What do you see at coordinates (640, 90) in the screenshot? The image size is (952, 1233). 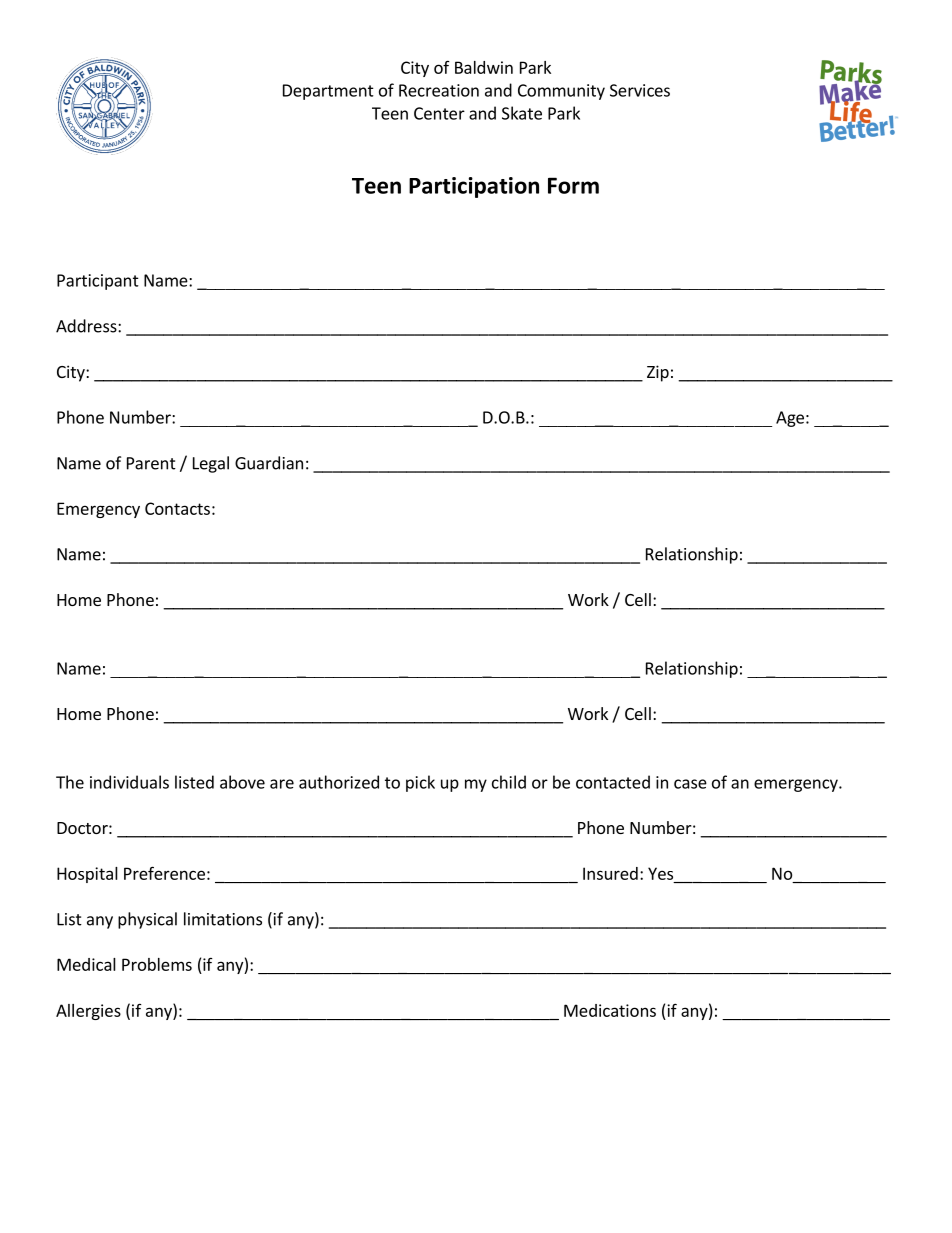 I see `Services` at bounding box center [640, 90].
